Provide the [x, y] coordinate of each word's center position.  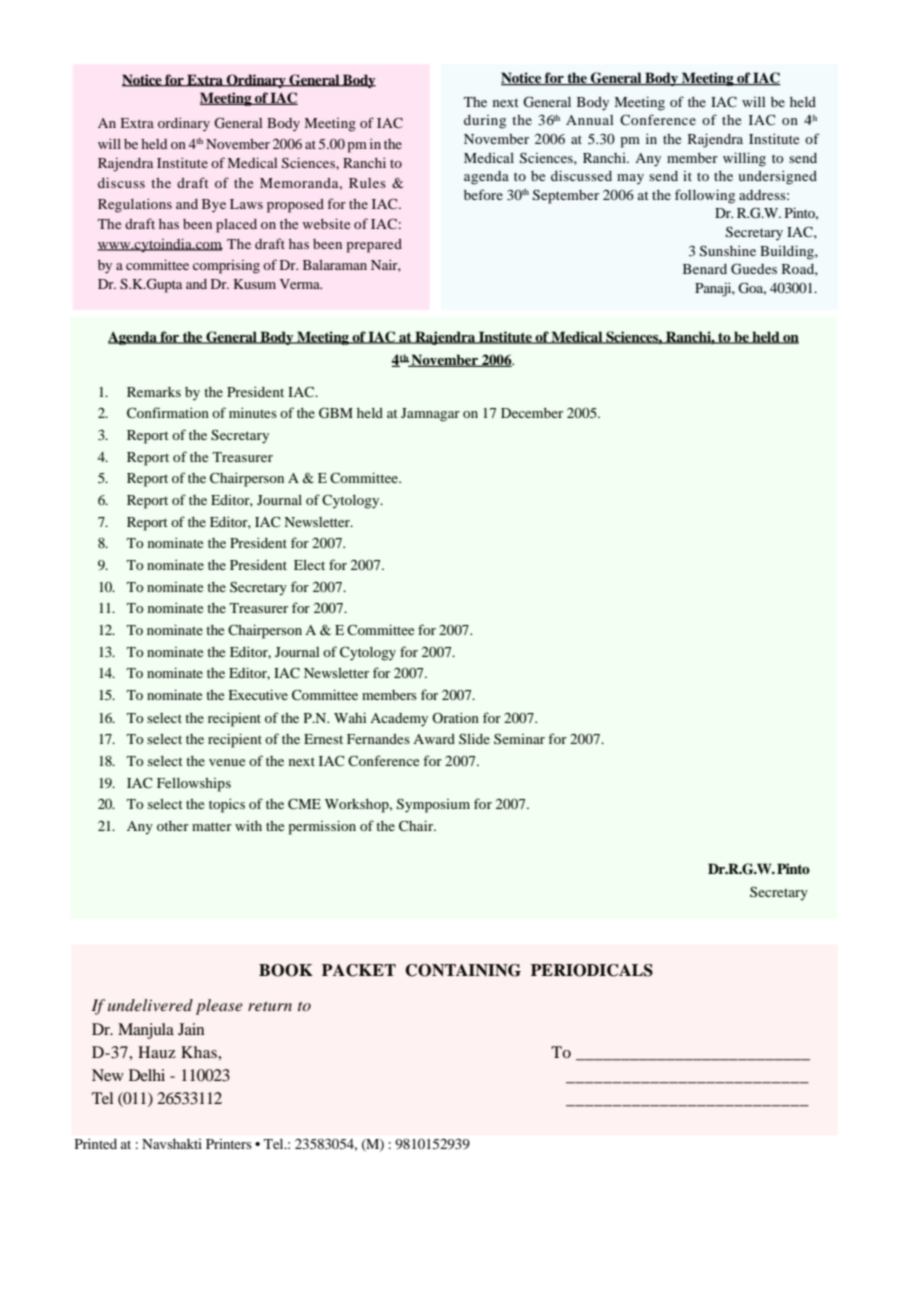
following [705, 196]
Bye [214, 206]
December [532, 413]
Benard [705, 269]
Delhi [147, 1075]
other [173, 826]
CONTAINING [463, 970]
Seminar [519, 739]
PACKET [359, 970]
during [485, 122]
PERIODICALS [592, 970]
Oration [455, 717]
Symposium [433, 806]
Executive [258, 694]
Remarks [154, 392]
